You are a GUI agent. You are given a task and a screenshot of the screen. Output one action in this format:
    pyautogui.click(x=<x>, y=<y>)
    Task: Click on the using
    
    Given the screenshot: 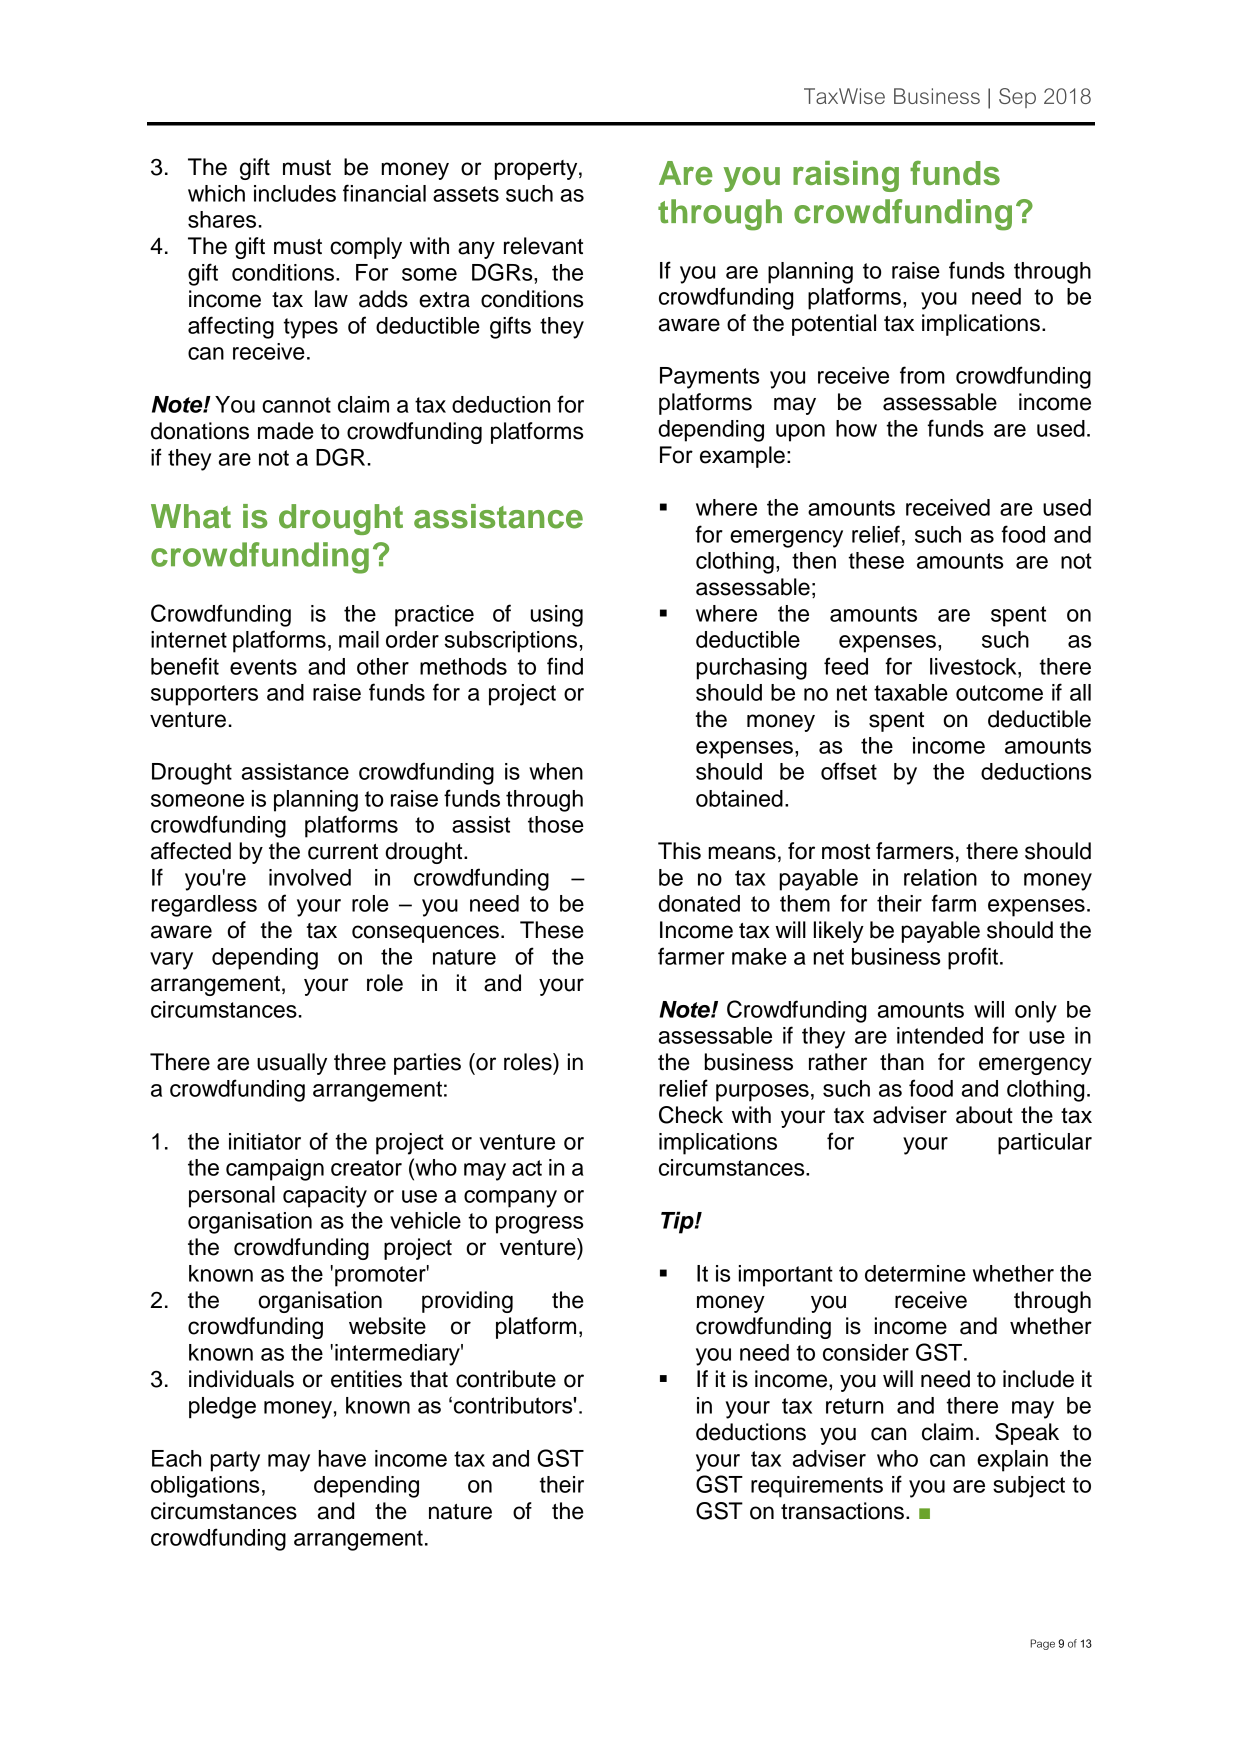 What is the action you would take?
    pyautogui.click(x=557, y=616)
